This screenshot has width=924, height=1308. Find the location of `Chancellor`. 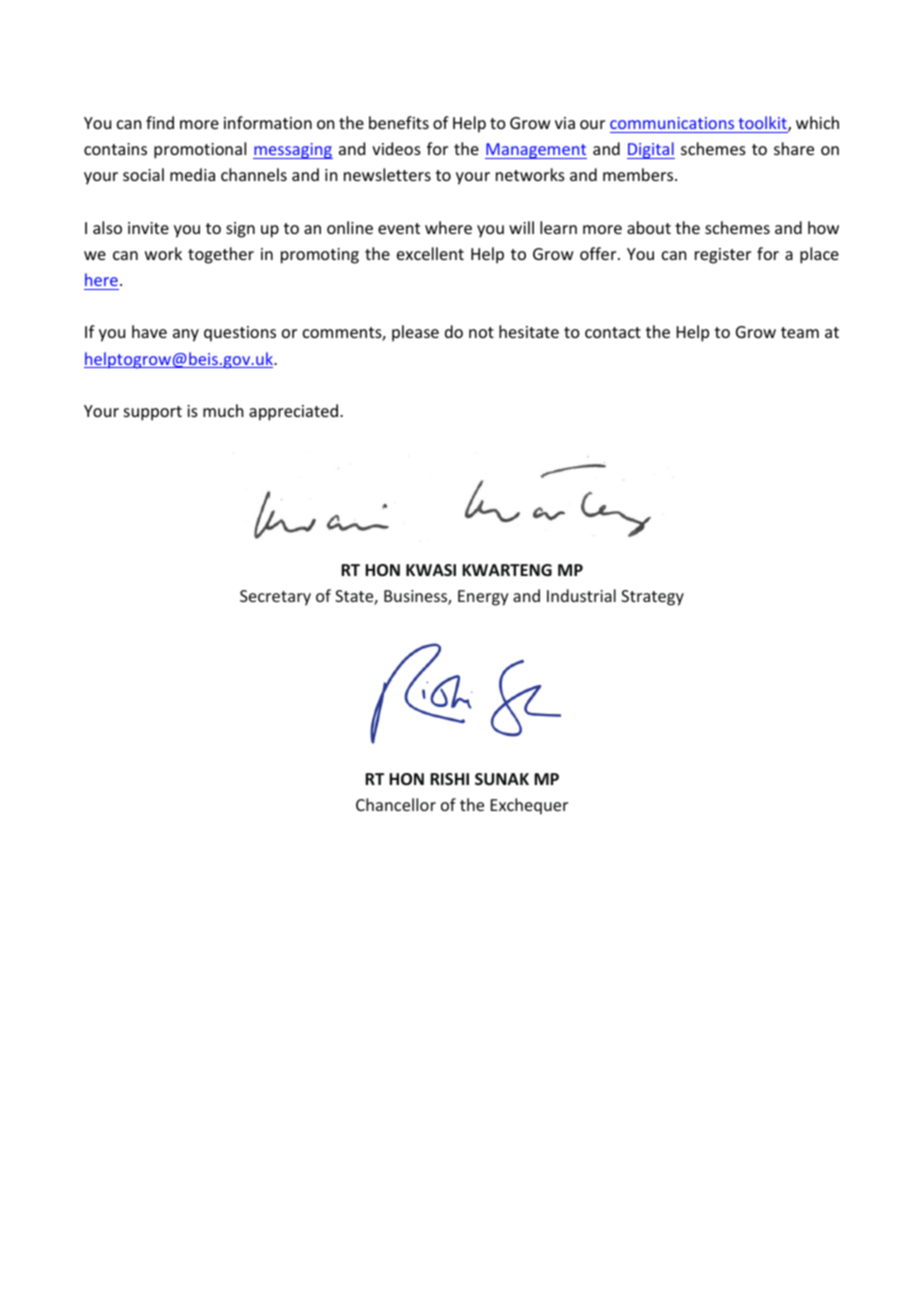

Chancellor is located at coordinates (396, 804).
